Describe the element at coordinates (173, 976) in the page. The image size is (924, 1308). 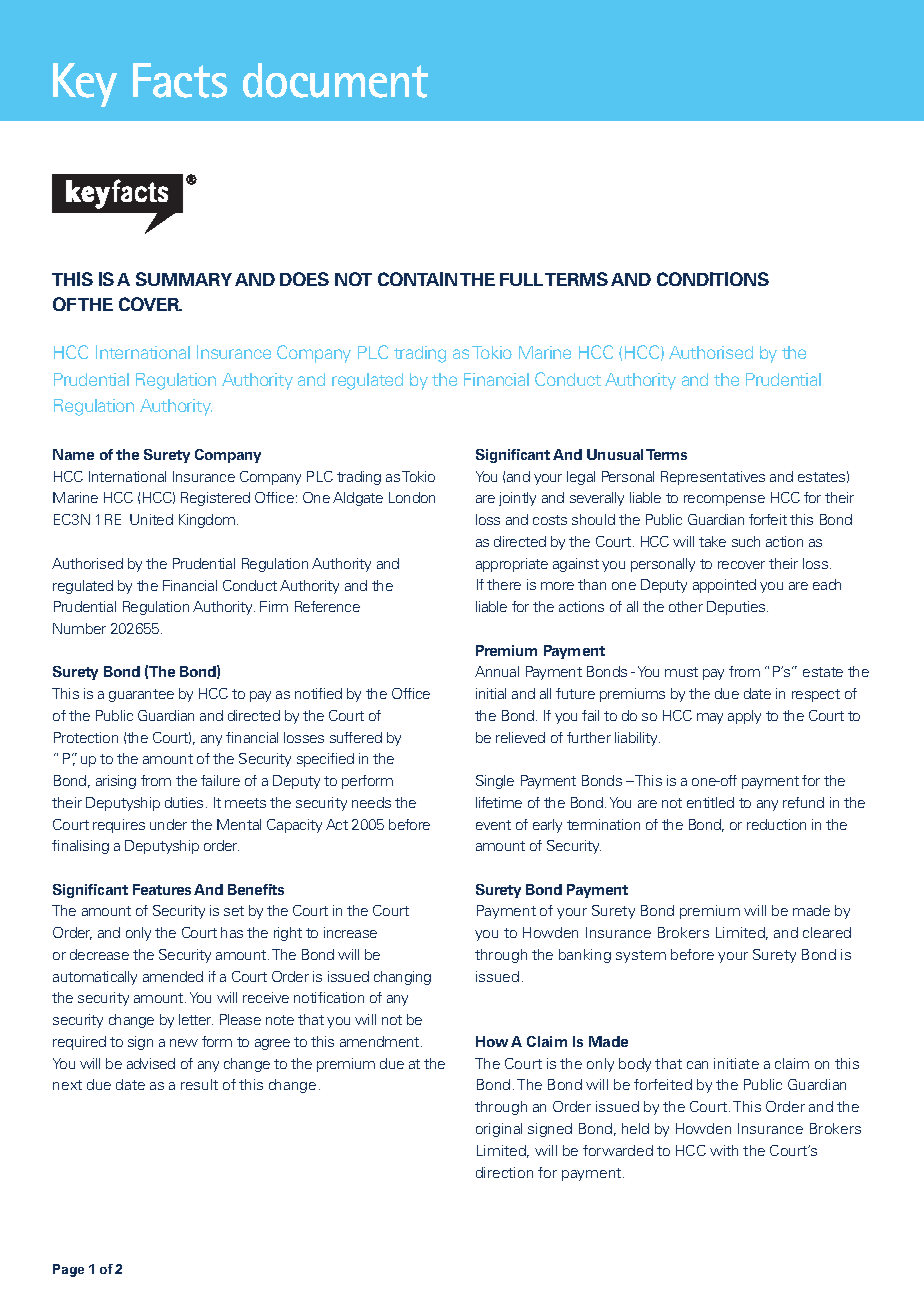
I see `amended` at that location.
